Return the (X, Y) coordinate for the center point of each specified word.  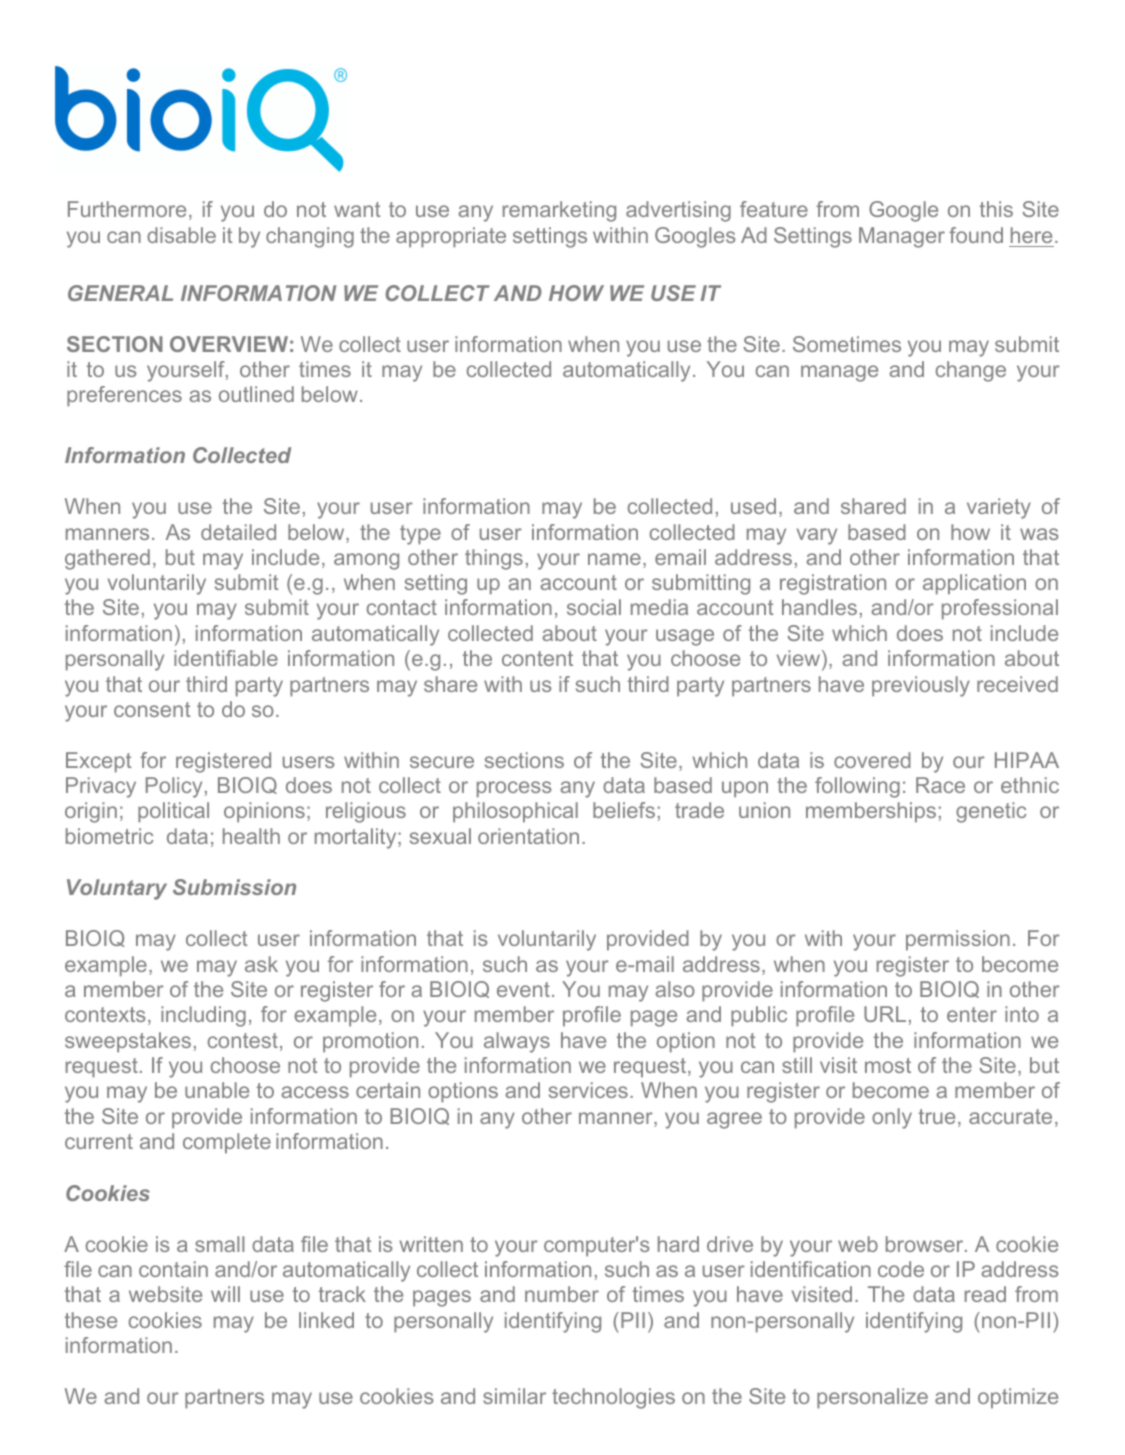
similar (514, 1396)
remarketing (559, 211)
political (173, 812)
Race (940, 785)
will (225, 1294)
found (976, 235)
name (614, 559)
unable (217, 1090)
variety (999, 508)
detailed (238, 532)
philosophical (515, 812)
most (888, 1065)
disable (181, 235)
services (588, 1090)
